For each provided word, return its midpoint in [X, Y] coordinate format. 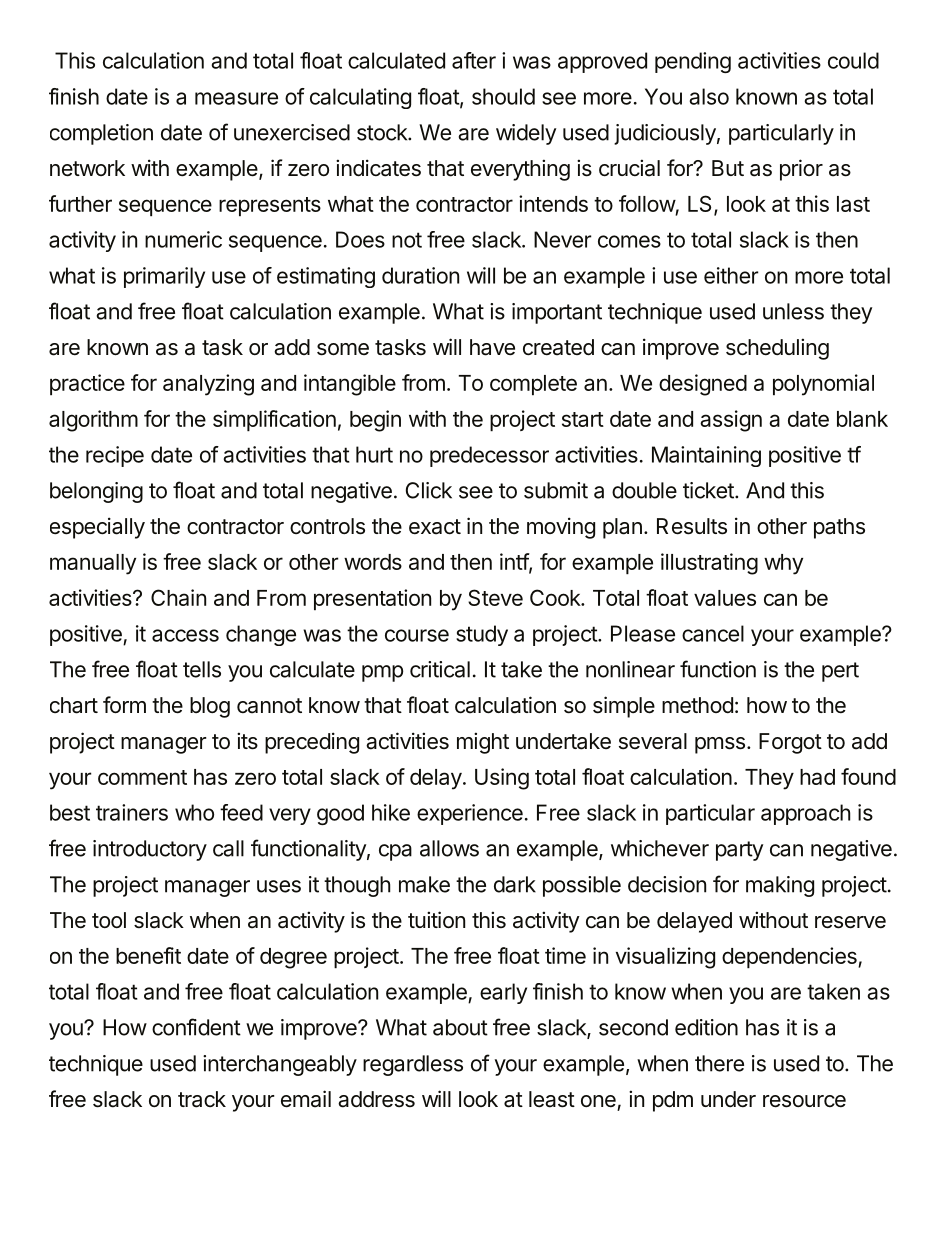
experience [470, 814]
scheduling [777, 349]
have [492, 347]
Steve [495, 597]
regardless [413, 1065]
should [503, 96]
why [783, 564]
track [202, 1099]
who [194, 812]
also [709, 96]
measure [236, 98]
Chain [178, 597]
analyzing [208, 385]
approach [806, 814]
